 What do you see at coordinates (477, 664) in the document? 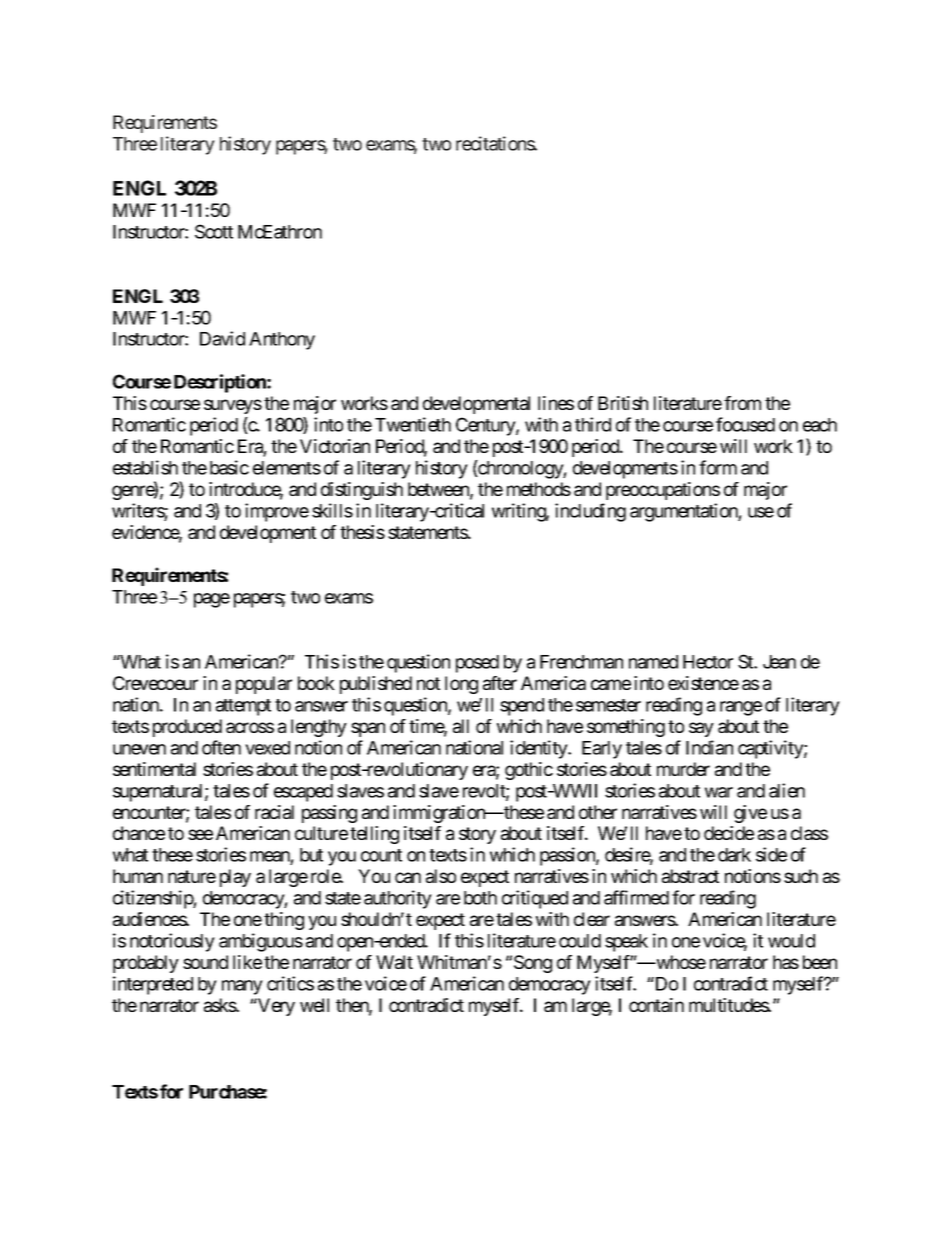
I see `posed` at bounding box center [477, 664].
